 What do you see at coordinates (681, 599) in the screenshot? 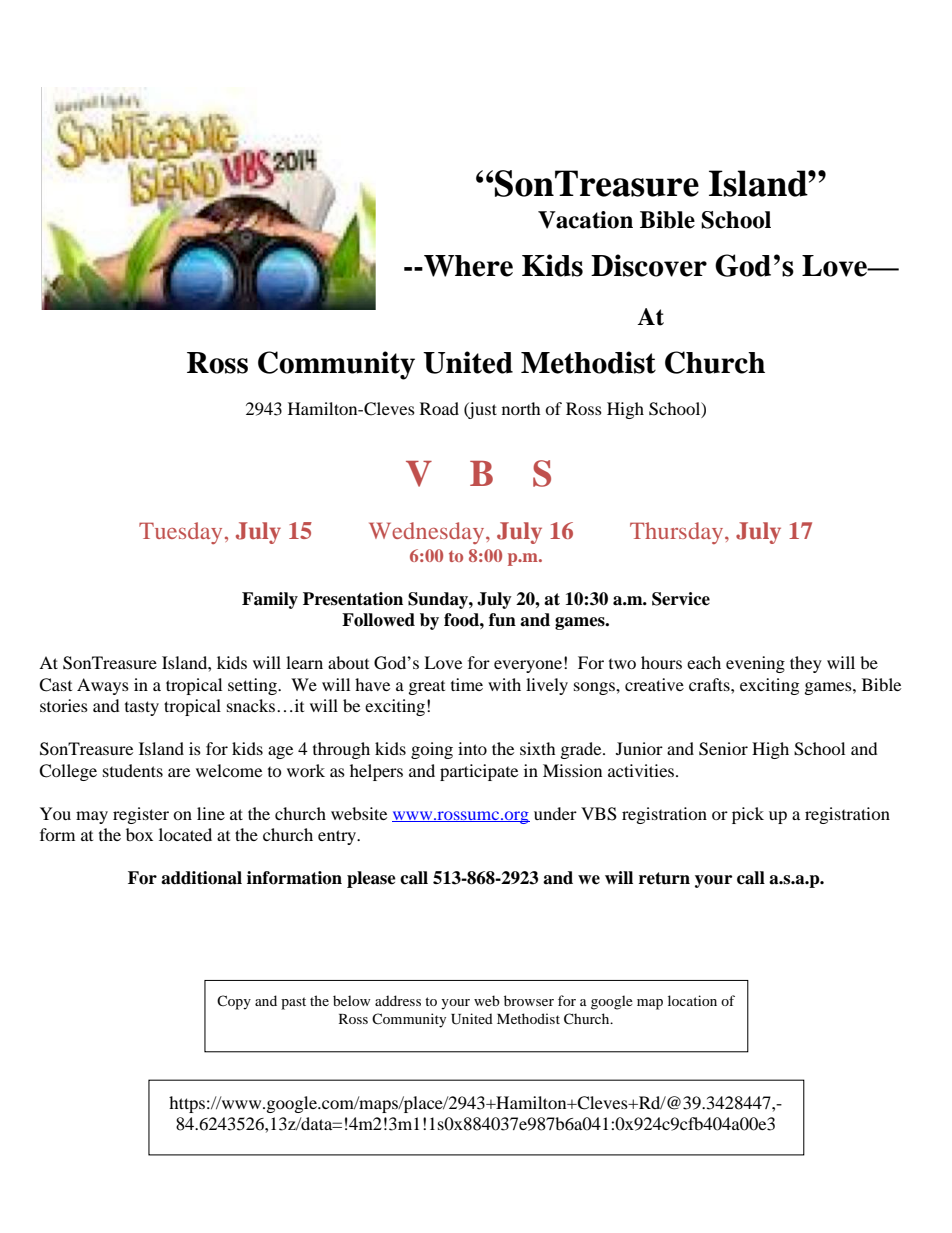
I see `Service` at bounding box center [681, 599].
